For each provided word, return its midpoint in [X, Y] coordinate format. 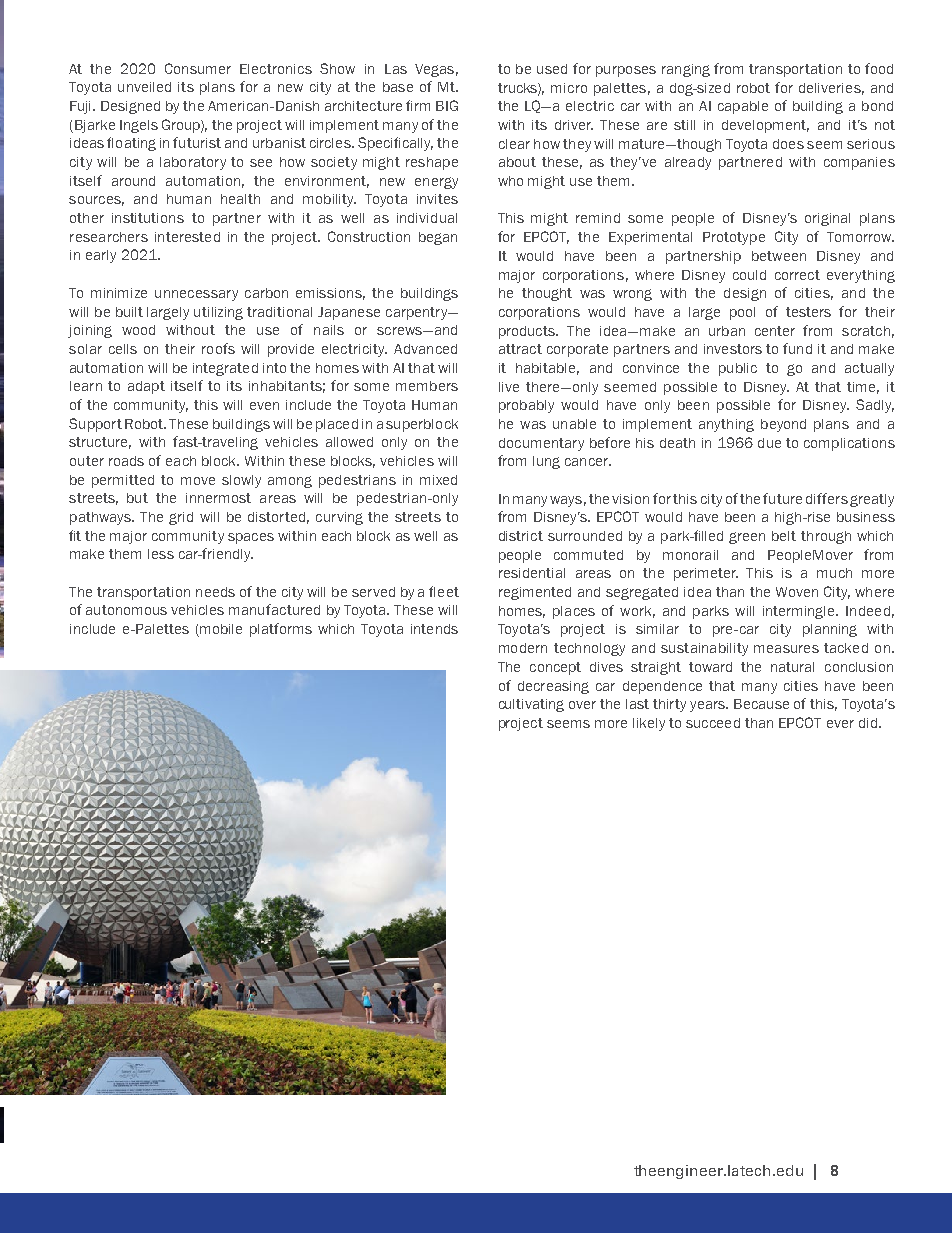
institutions [148, 218]
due [769, 443]
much [834, 573]
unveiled [144, 87]
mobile [220, 630]
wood [138, 330]
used [552, 69]
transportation [795, 70]
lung [546, 462]
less [161, 554]
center [775, 331]
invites [437, 199]
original [827, 219]
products [528, 332]
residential [532, 573]
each [181, 461]
